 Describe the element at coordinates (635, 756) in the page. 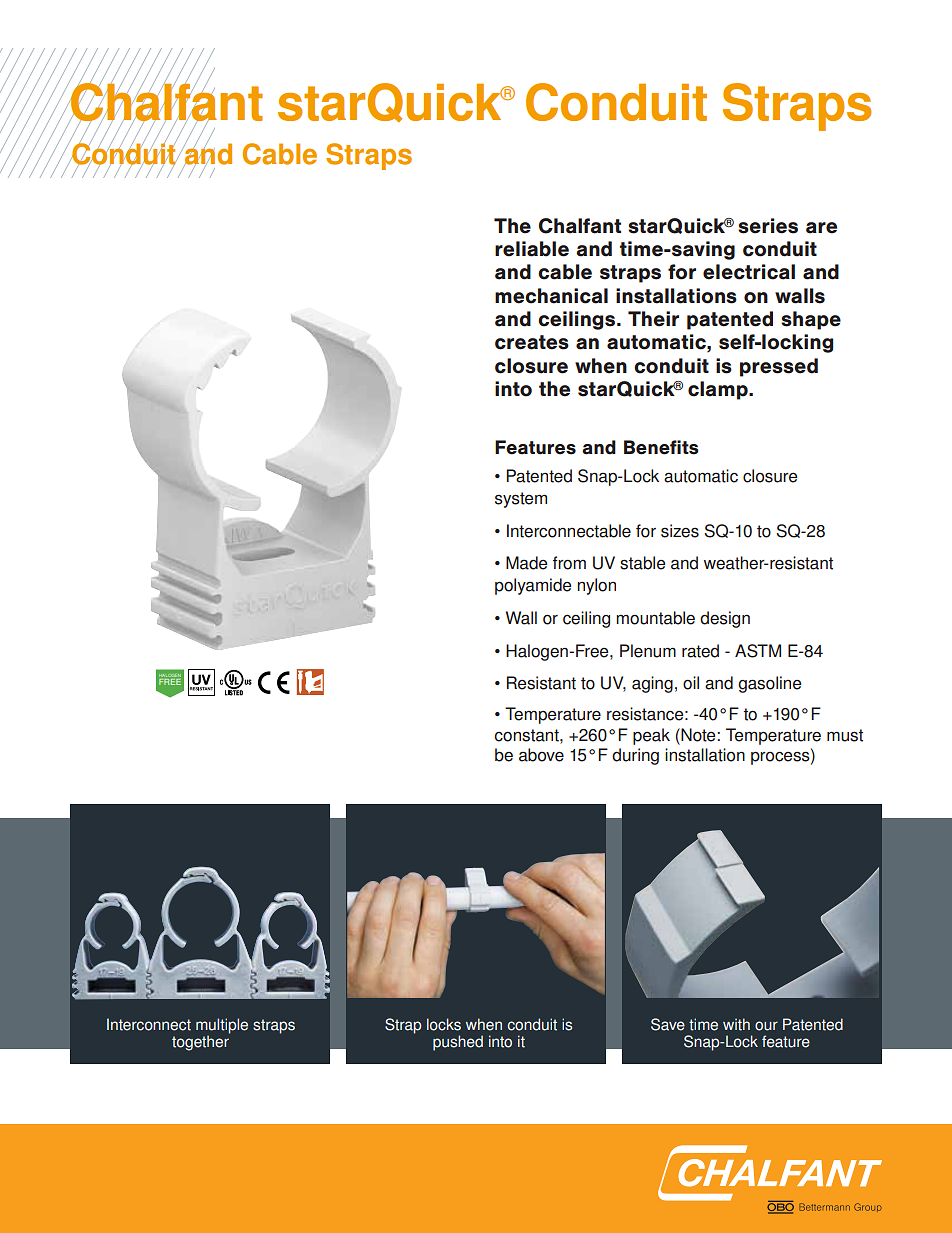

I see `during` at that location.
